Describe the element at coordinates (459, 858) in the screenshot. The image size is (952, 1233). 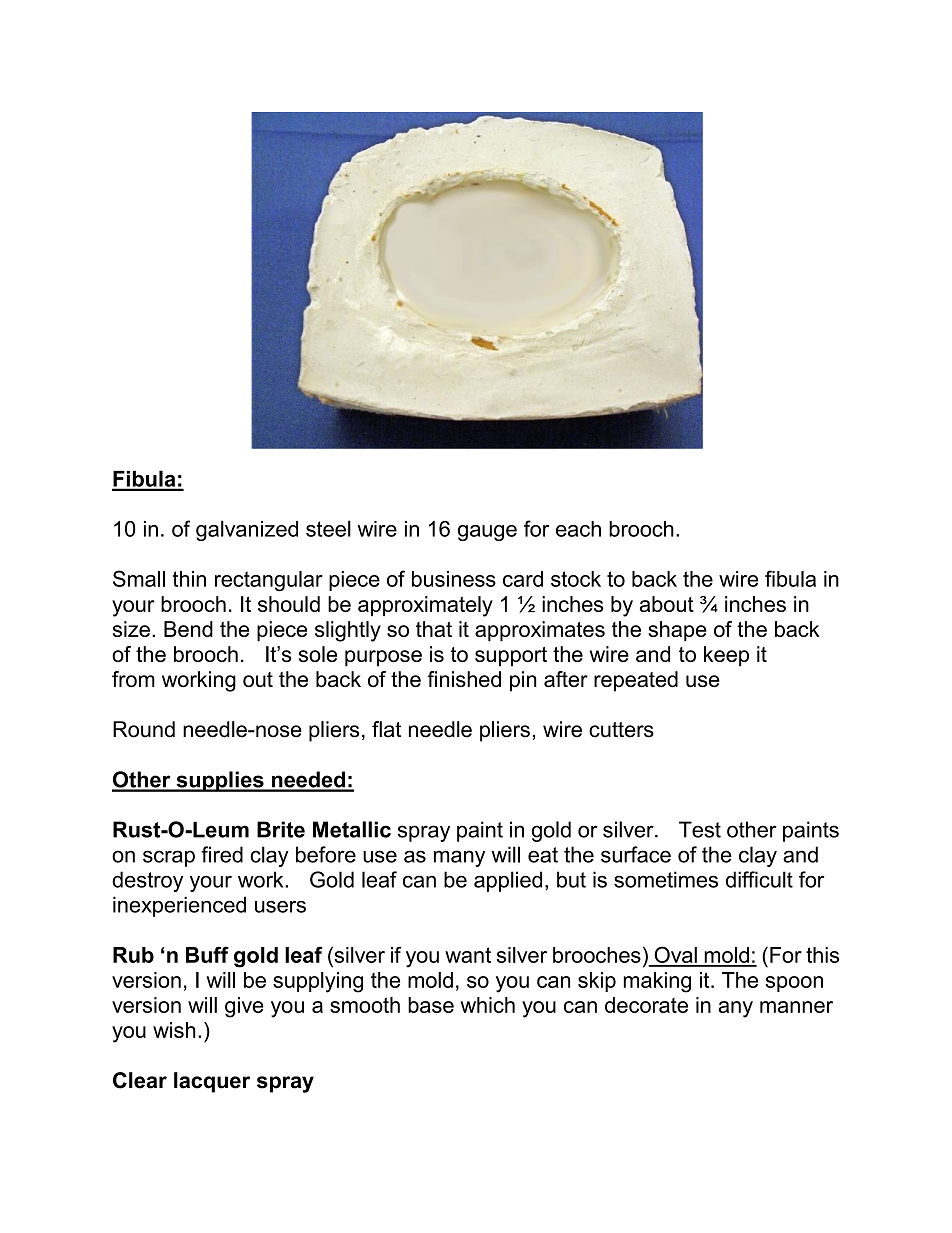
I see `many` at that location.
